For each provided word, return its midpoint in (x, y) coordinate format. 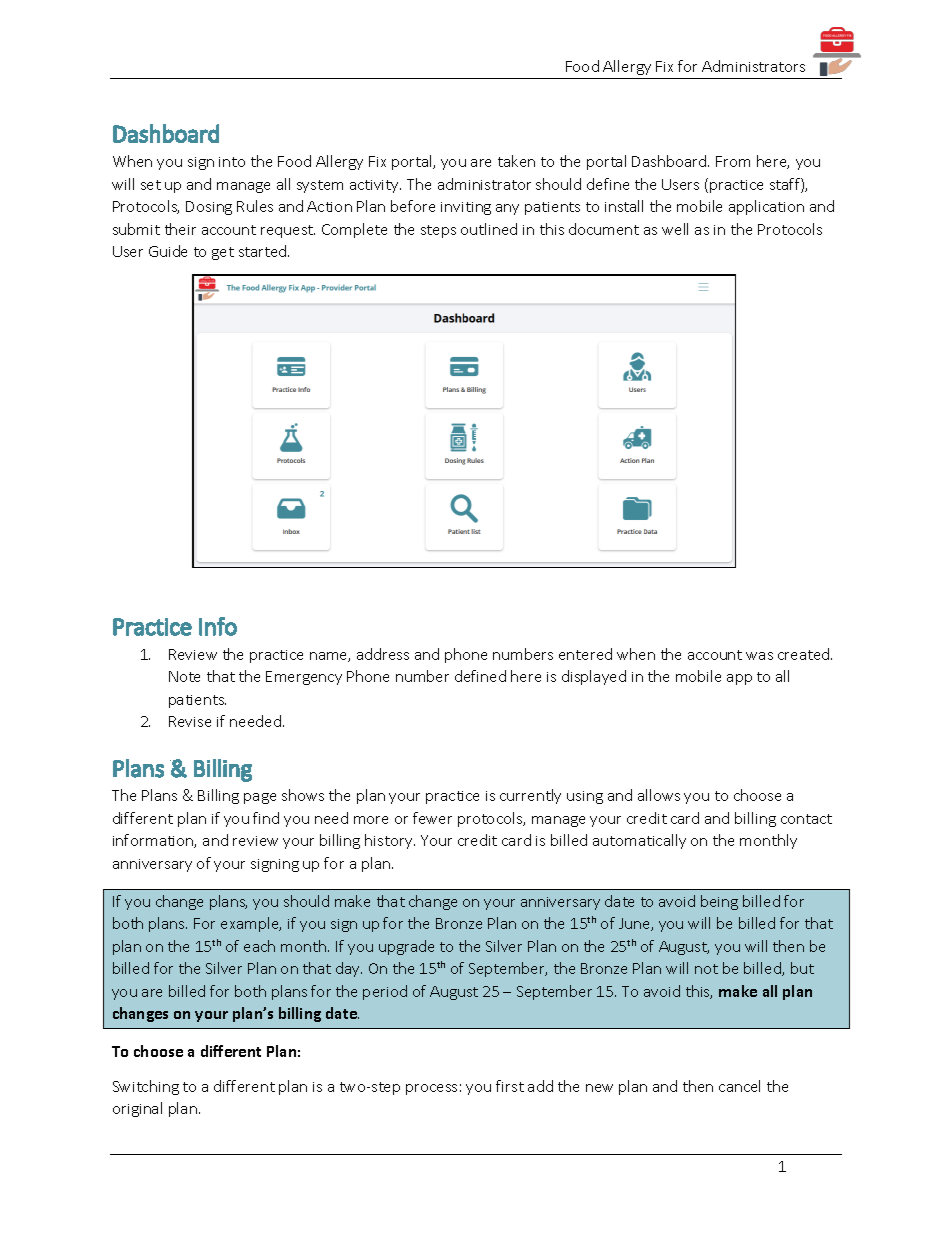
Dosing (209, 208)
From (733, 161)
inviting (466, 208)
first (510, 1086)
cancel (739, 1086)
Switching (146, 1087)
